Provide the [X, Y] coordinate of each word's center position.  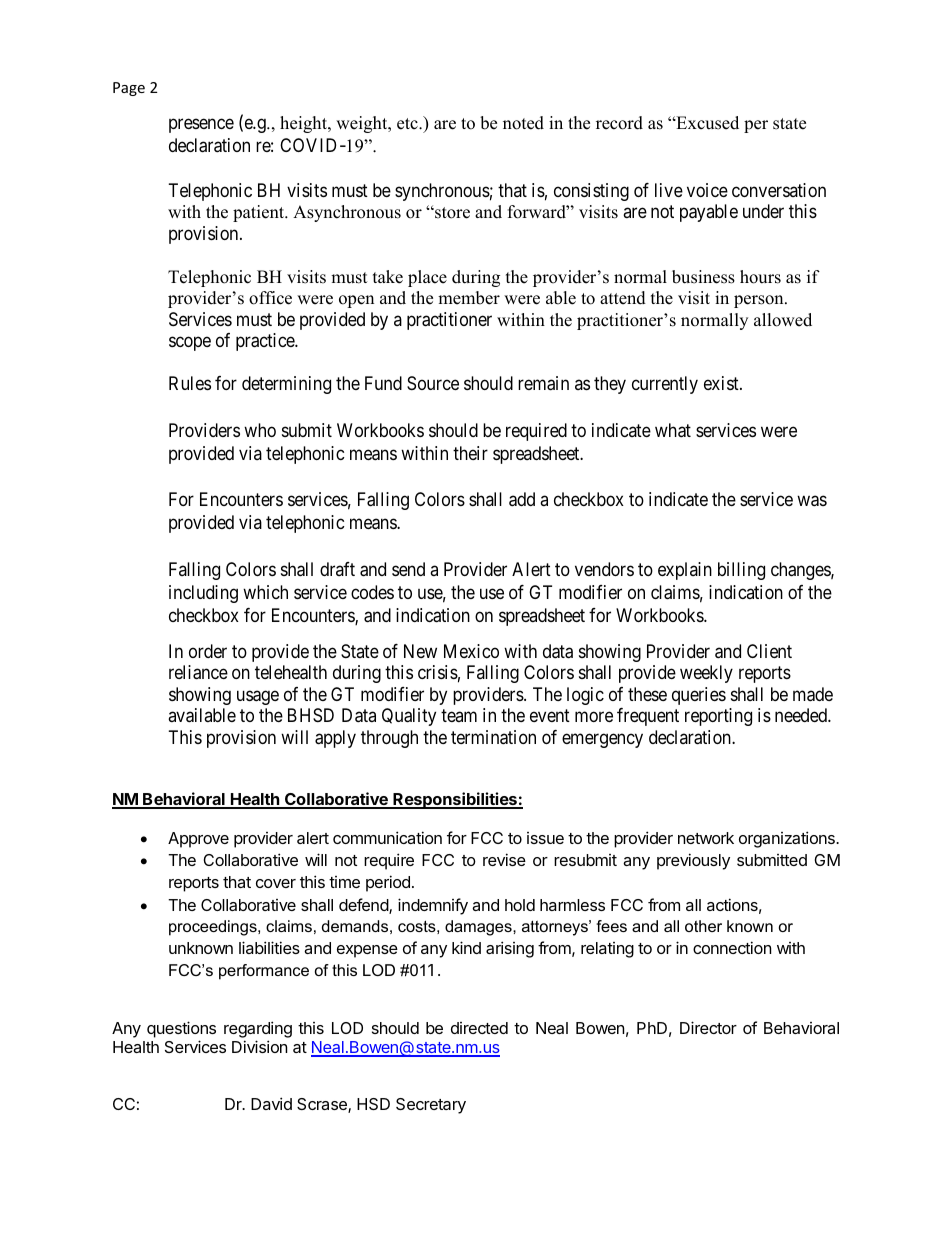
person [760, 301]
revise [504, 859]
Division [259, 1046]
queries [699, 696]
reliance [198, 672]
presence [201, 125]
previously [693, 861]
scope [190, 344]
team [459, 715]
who [260, 430]
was [812, 501]
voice [707, 190]
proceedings [214, 928]
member [469, 298]
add [522, 499]
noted [523, 123]
